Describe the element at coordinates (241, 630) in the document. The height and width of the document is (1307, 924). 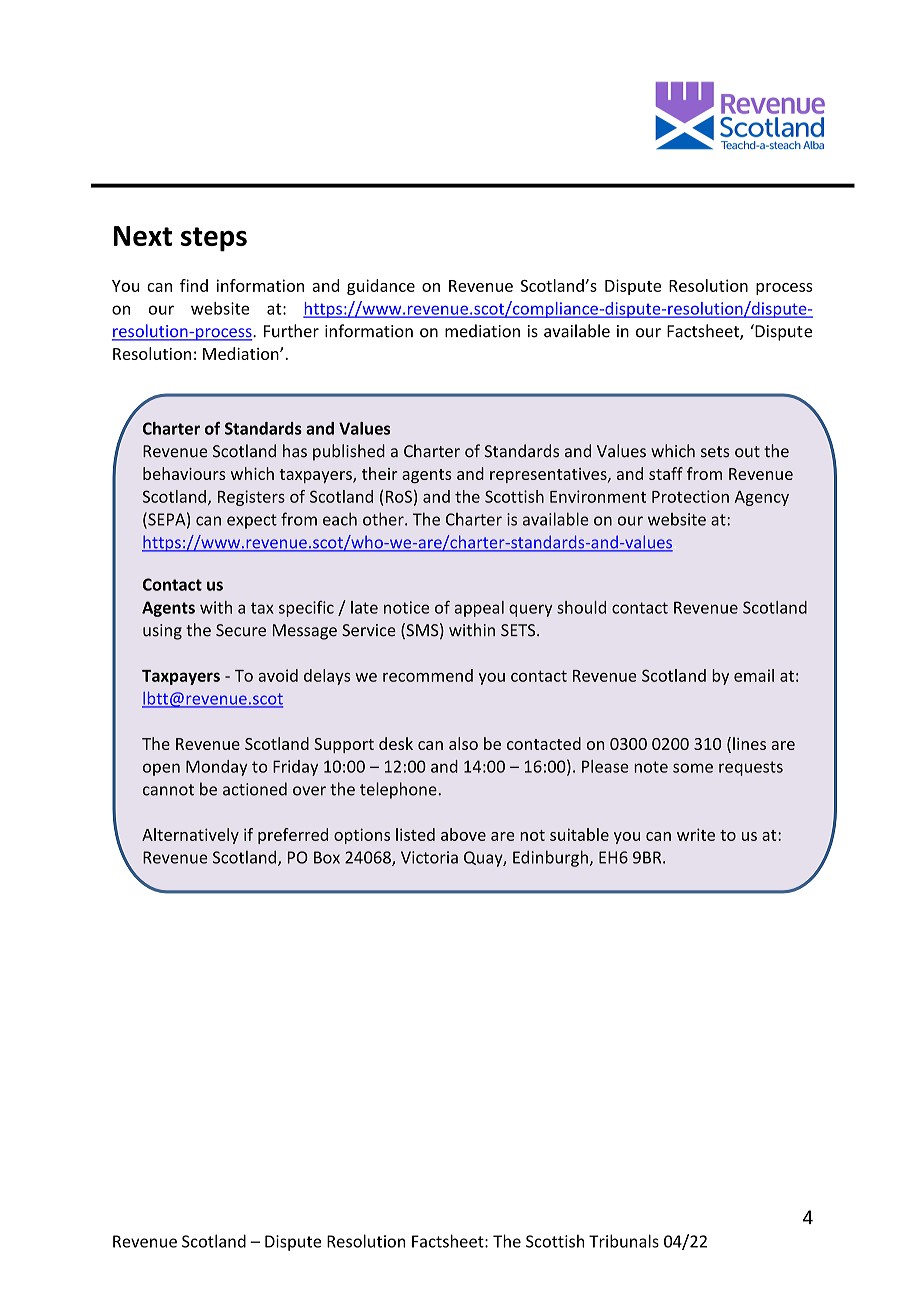
I see `Secure` at that location.
